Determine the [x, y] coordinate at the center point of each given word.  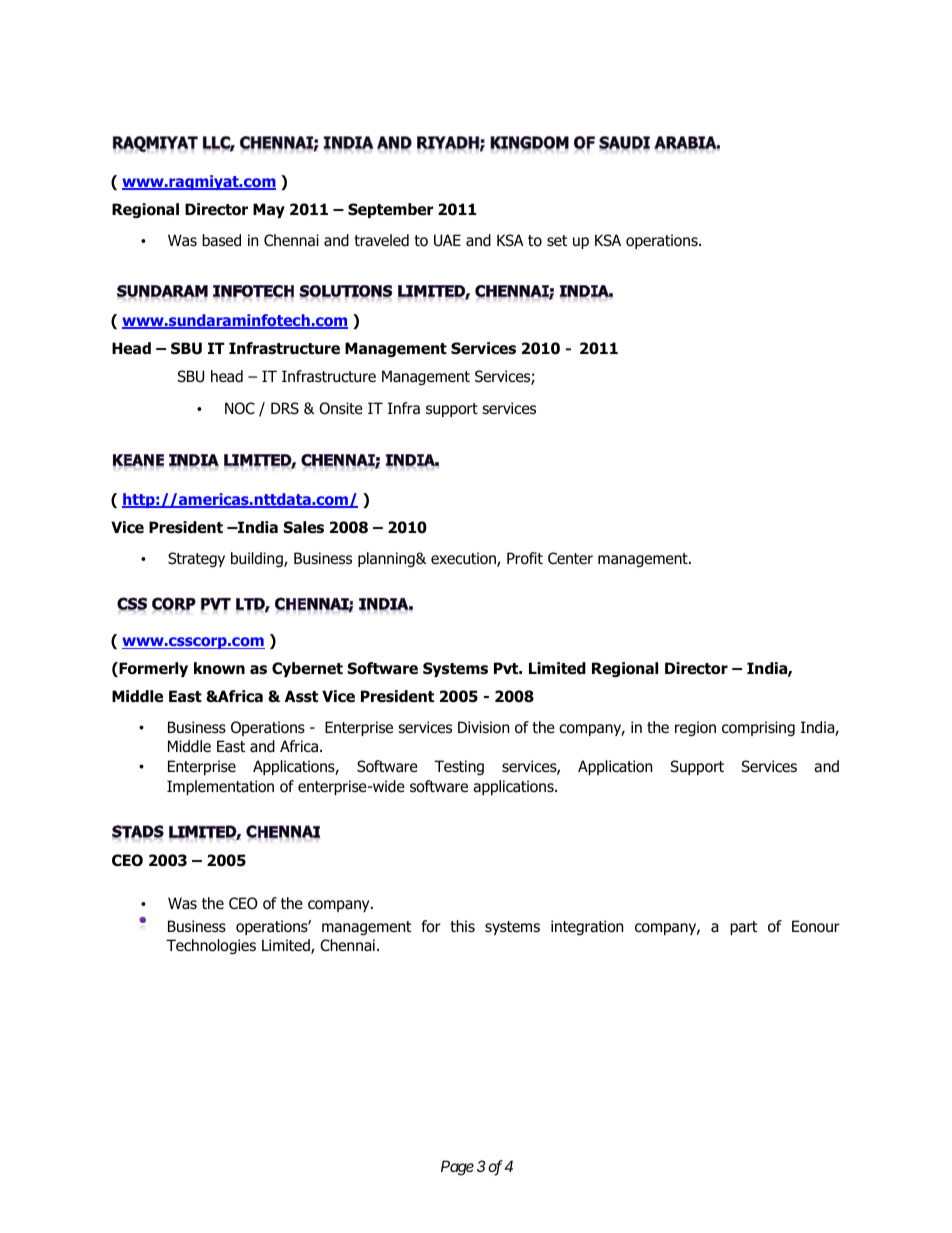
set [557, 241]
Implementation [220, 787]
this [462, 926]
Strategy [196, 559]
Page [457, 1168]
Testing [459, 767]
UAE [447, 240]
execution [464, 559]
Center [570, 558]
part [743, 928]
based [221, 240]
